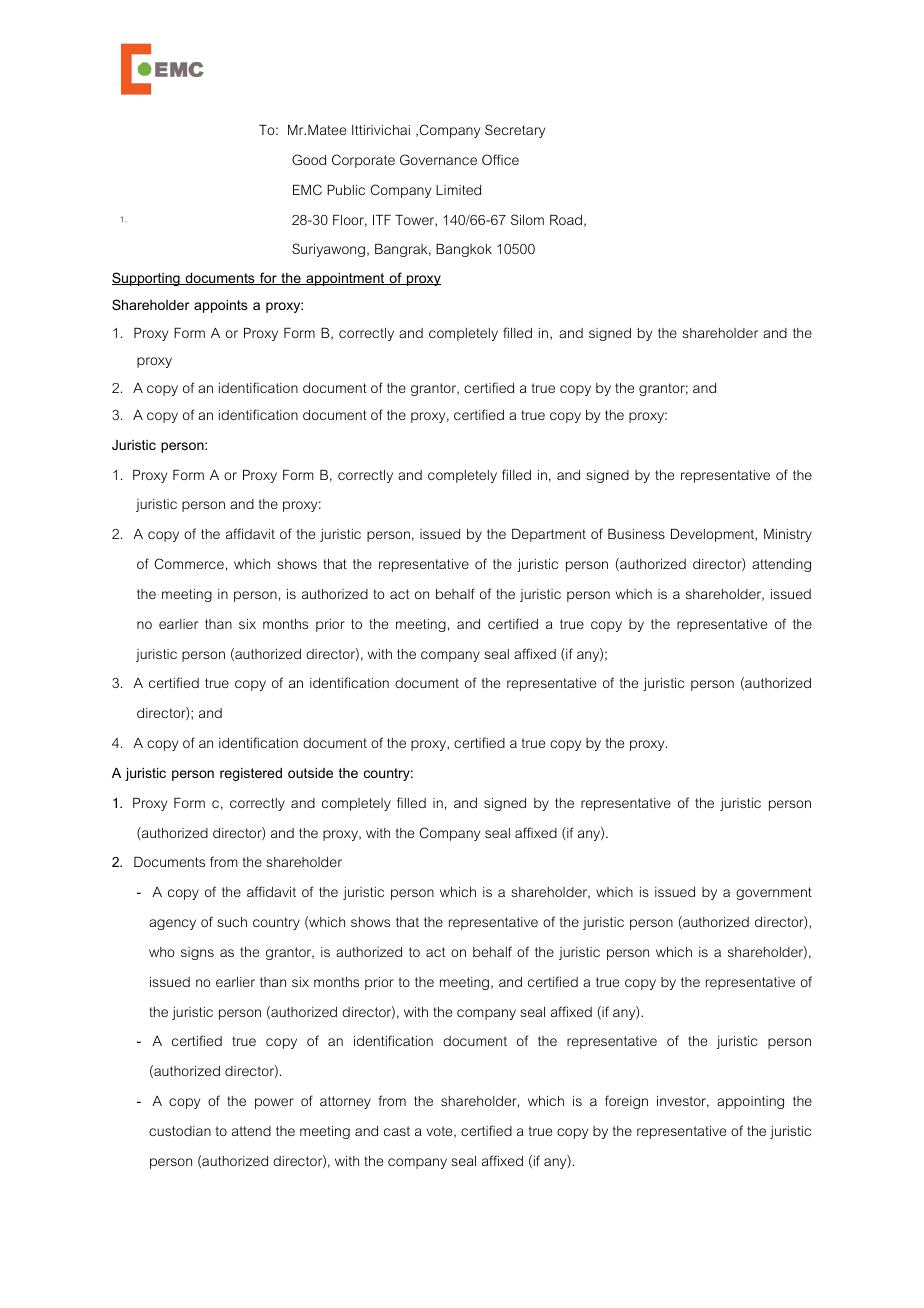 This image has height=1308, width=924. What do you see at coordinates (274, 1103) in the image?
I see `power` at bounding box center [274, 1103].
